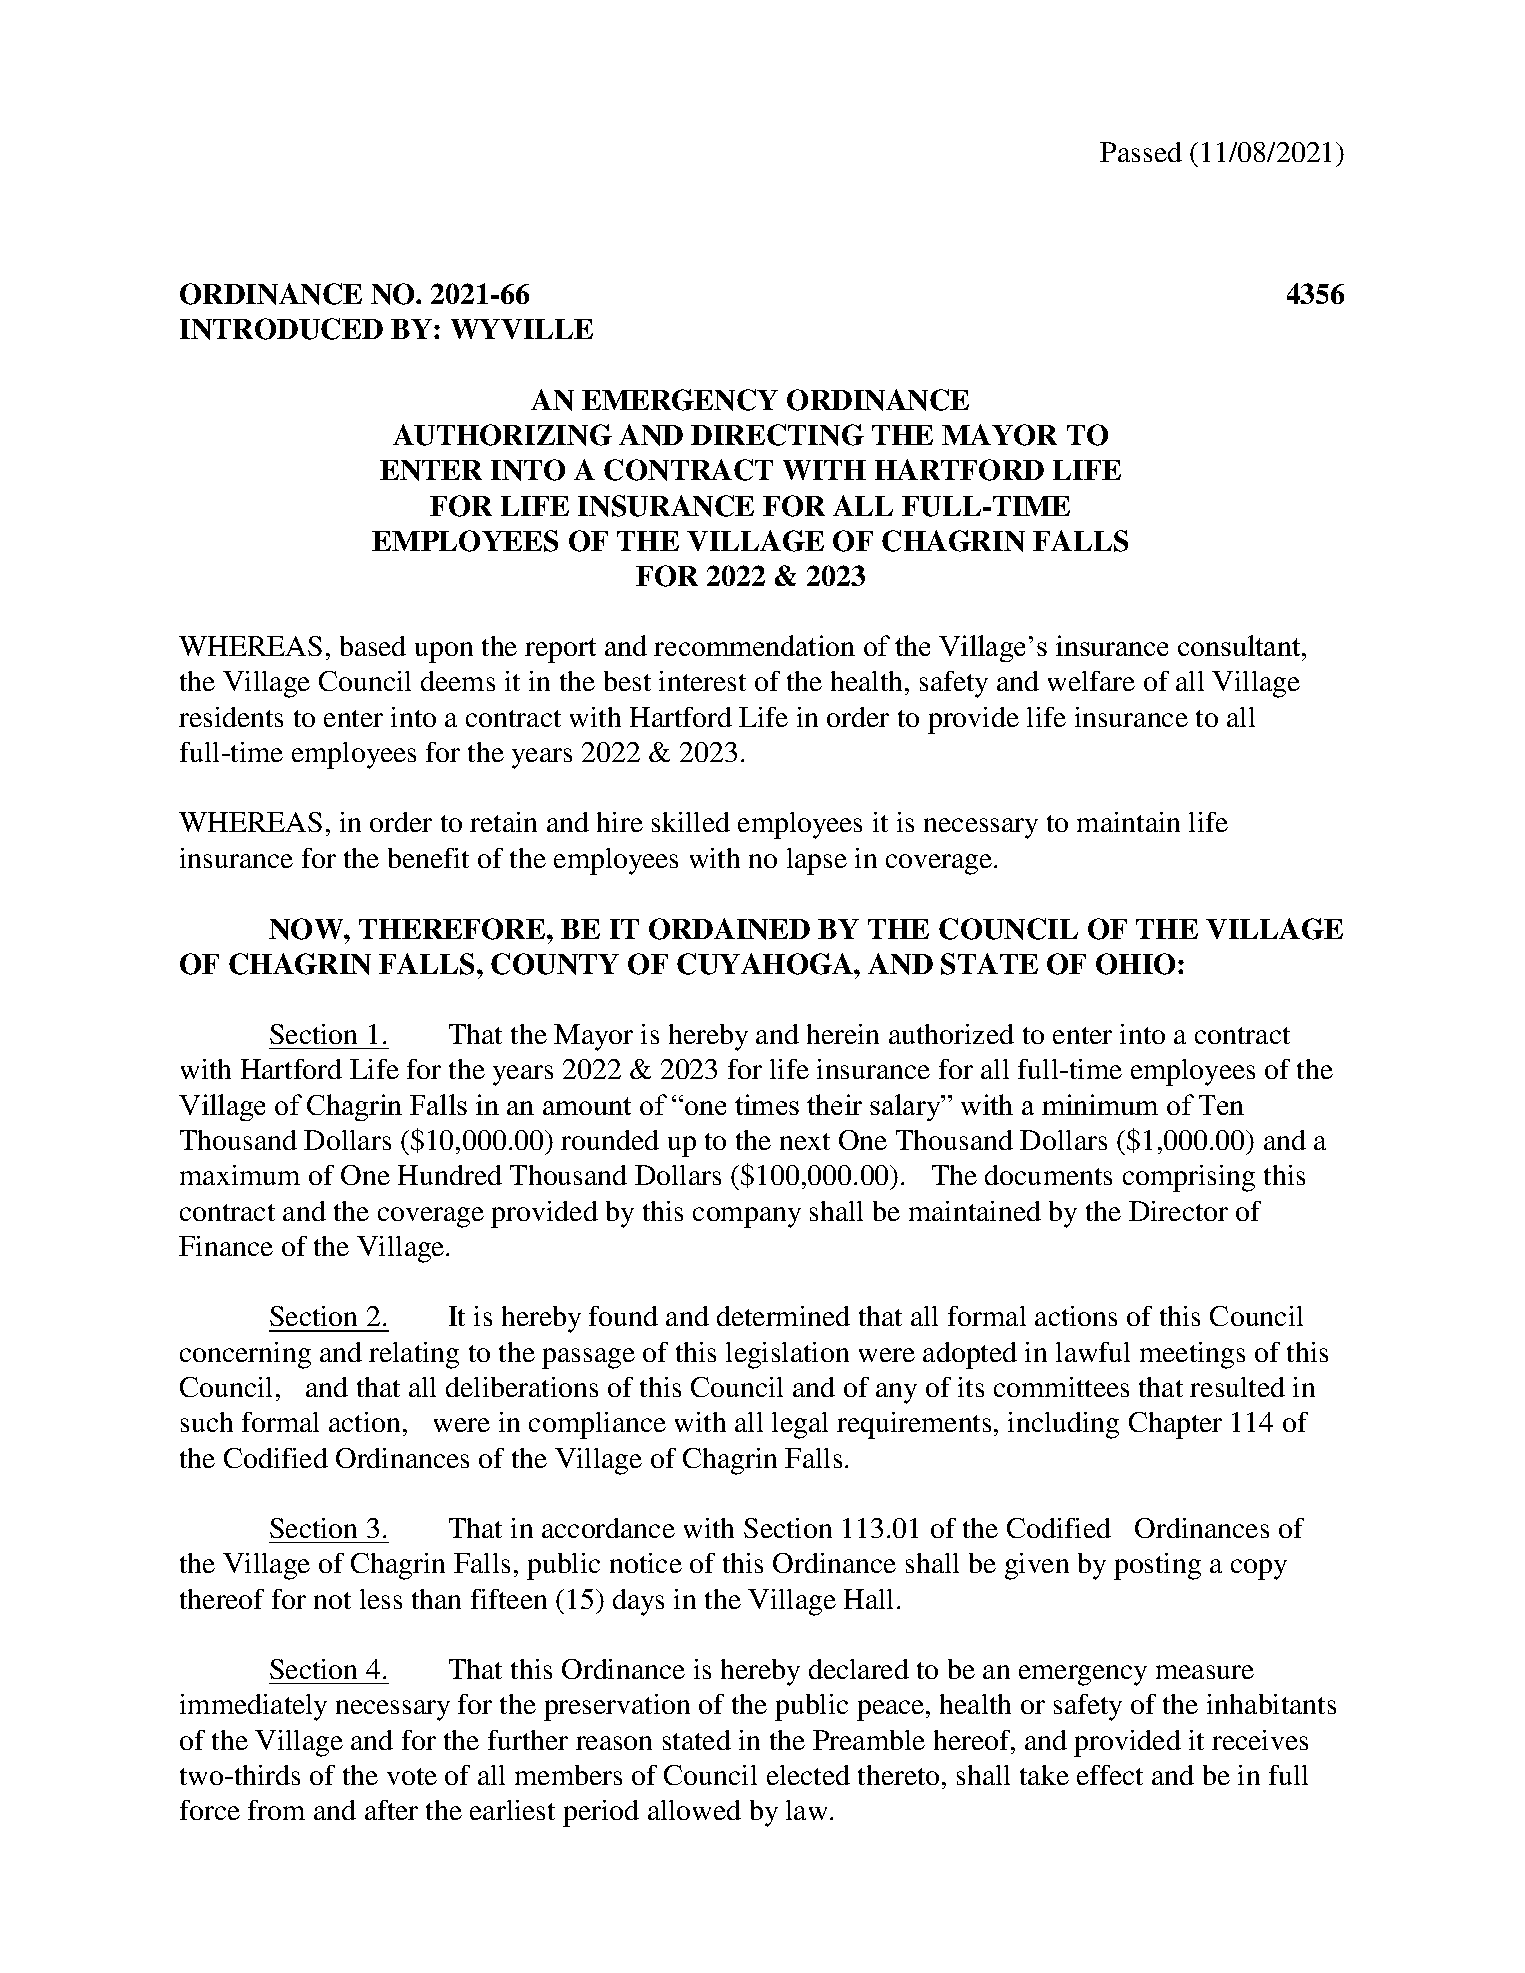  What do you see at coordinates (281, 329) in the image?
I see `INTRODUCED` at bounding box center [281, 329].
